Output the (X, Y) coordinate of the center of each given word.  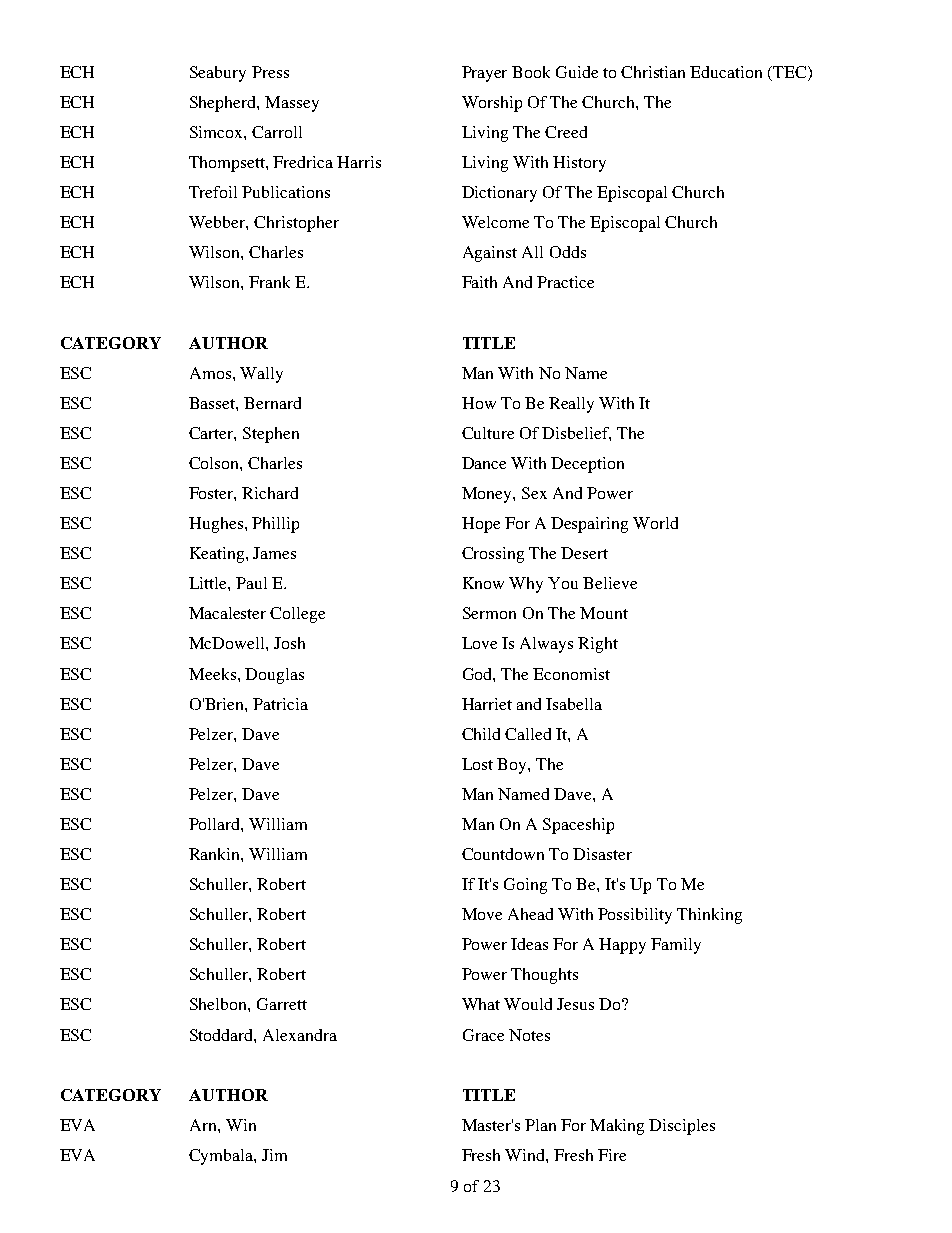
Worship (492, 104)
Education (726, 72)
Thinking (709, 916)
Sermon (489, 613)
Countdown (503, 854)
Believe (610, 583)
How (479, 403)
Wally (261, 375)
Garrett (282, 1004)
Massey (292, 104)
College (297, 615)
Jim (274, 1155)
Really (571, 405)
